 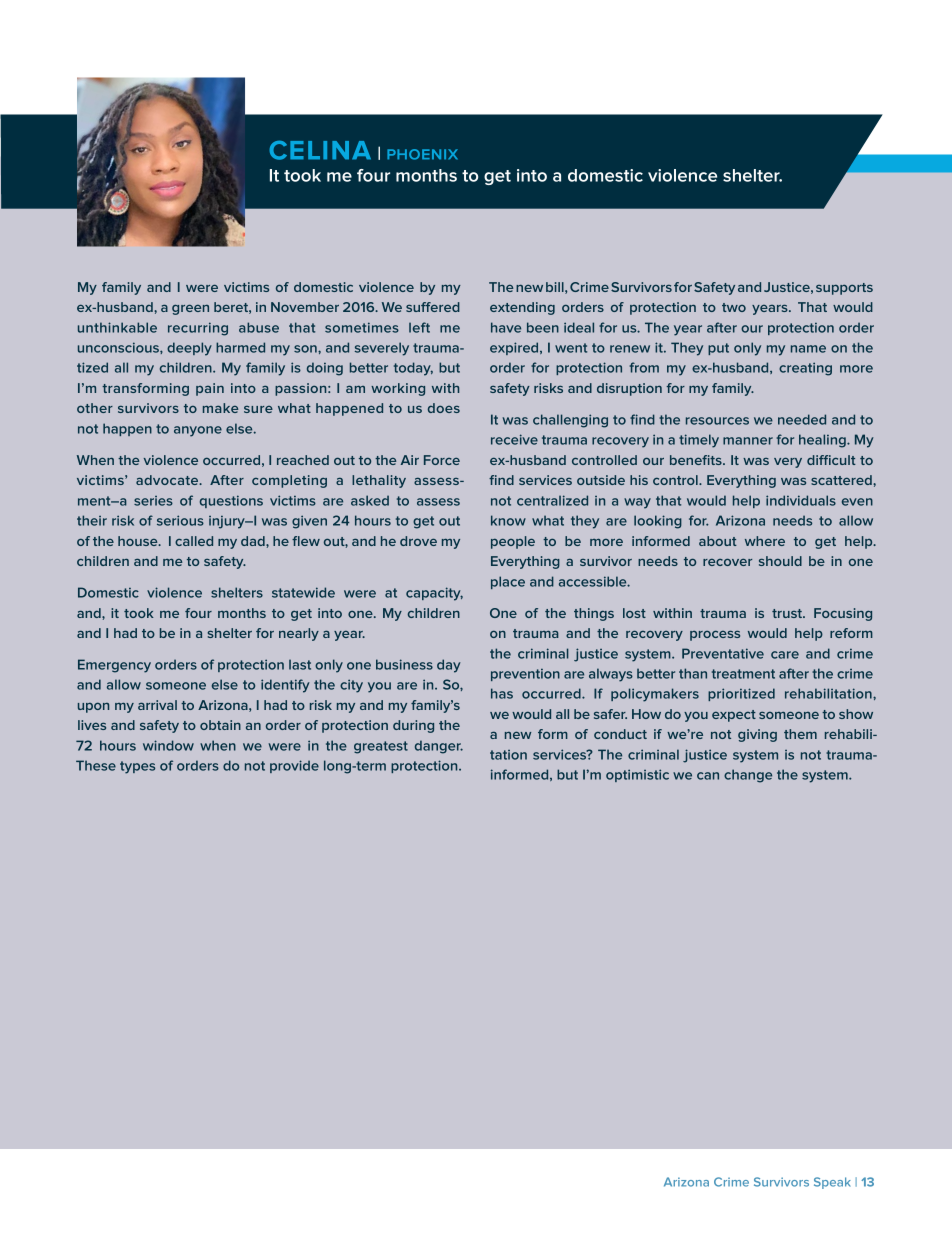 What do you see at coordinates (502, 693) in the screenshot?
I see `has` at bounding box center [502, 693].
